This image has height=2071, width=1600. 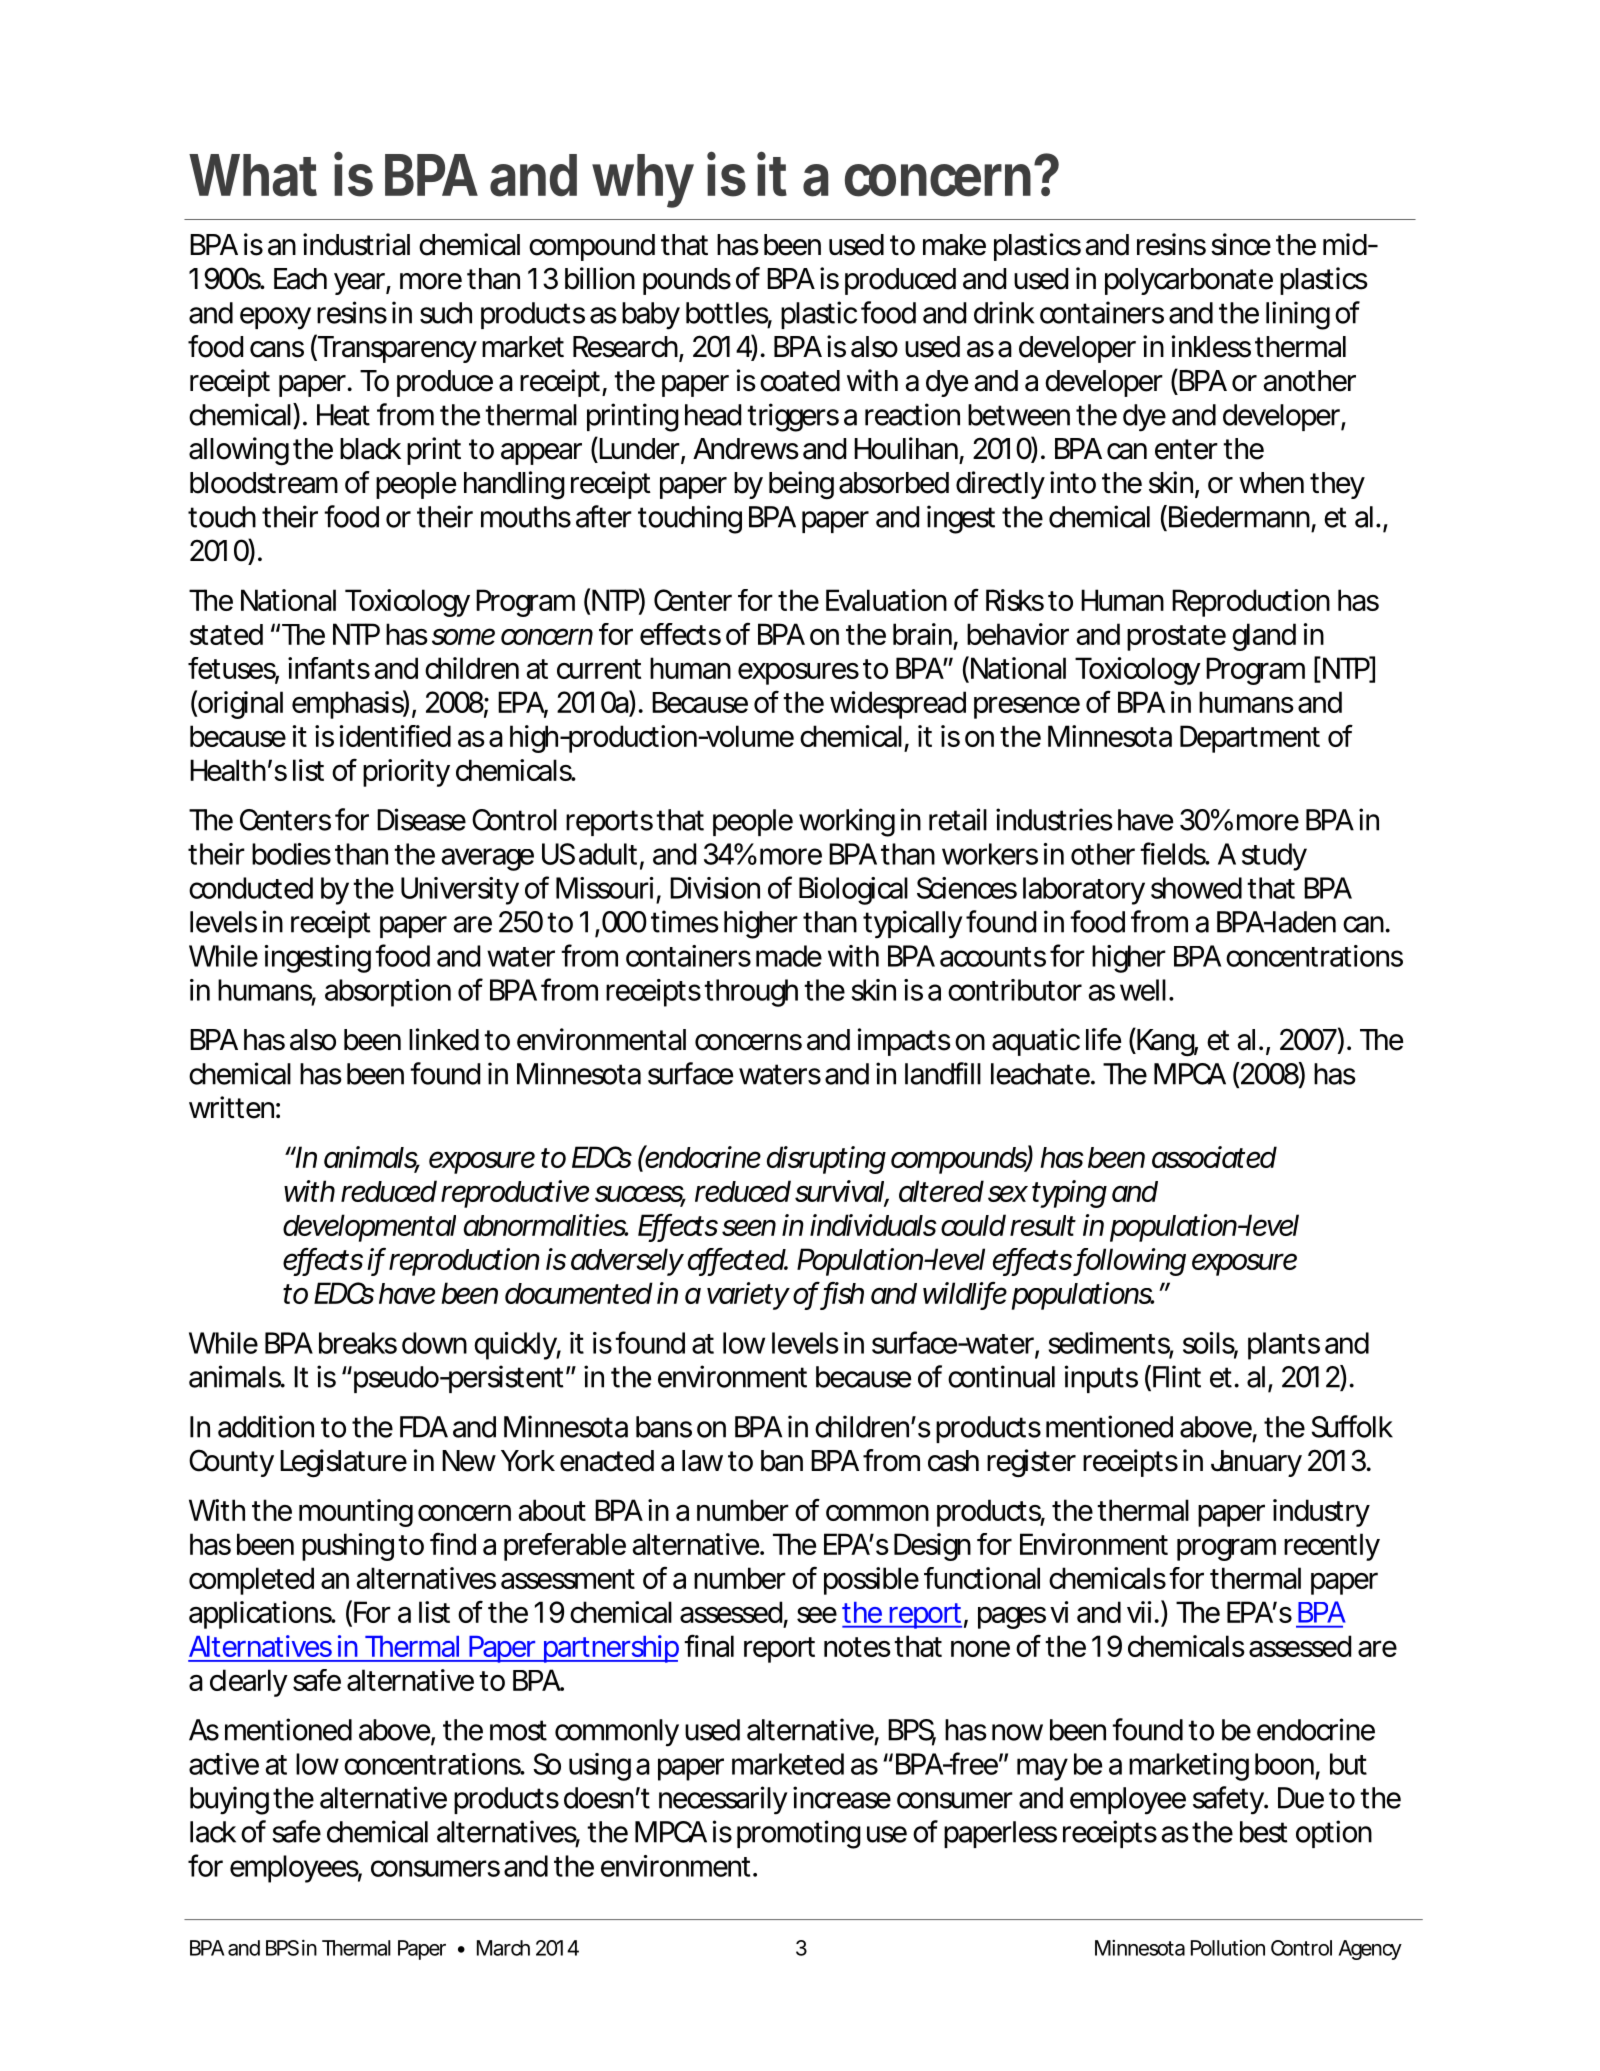 What do you see at coordinates (642, 181) in the image?
I see `why` at bounding box center [642, 181].
